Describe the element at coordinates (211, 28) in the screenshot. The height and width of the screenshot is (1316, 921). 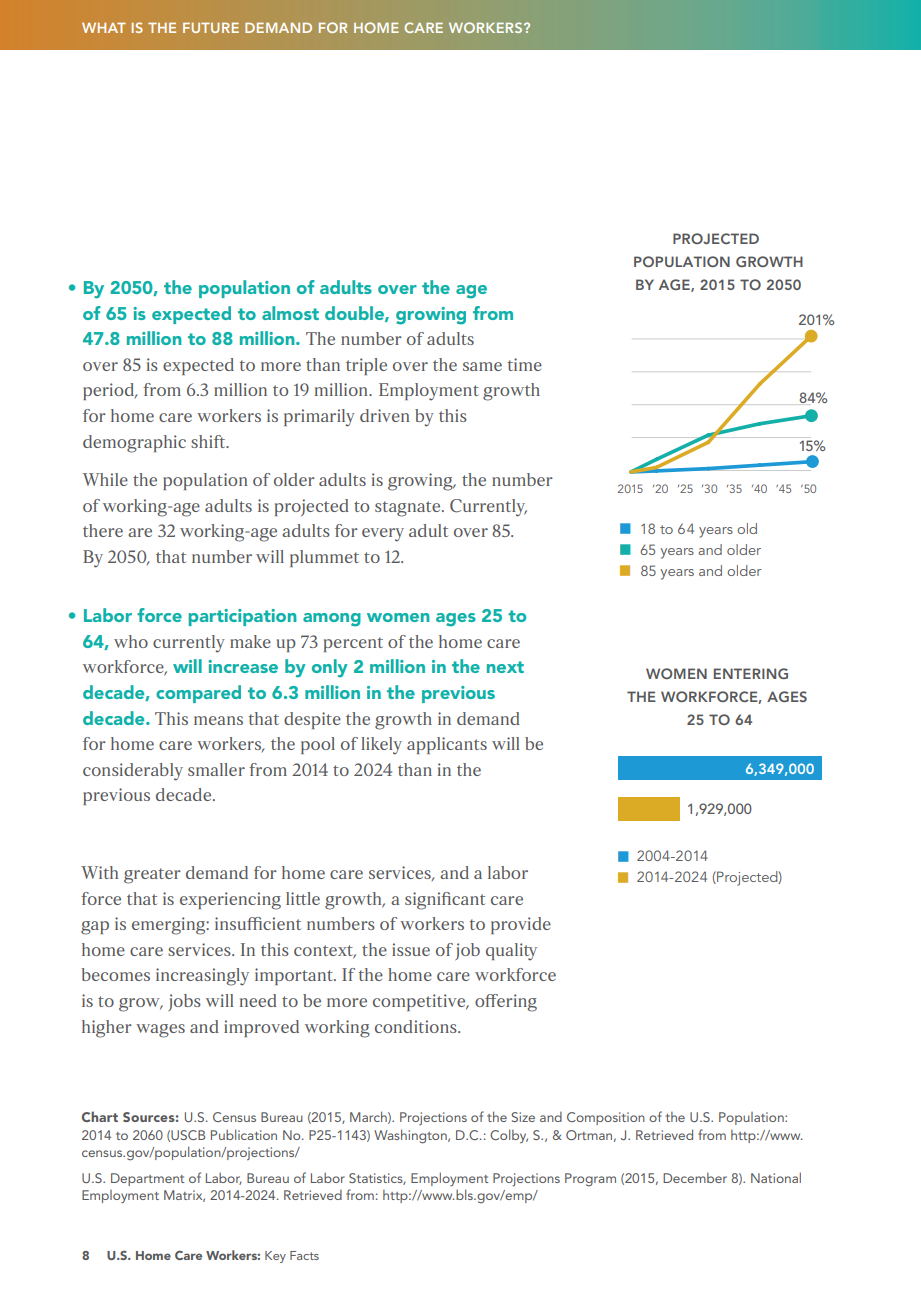
I see `FUTURE` at that location.
